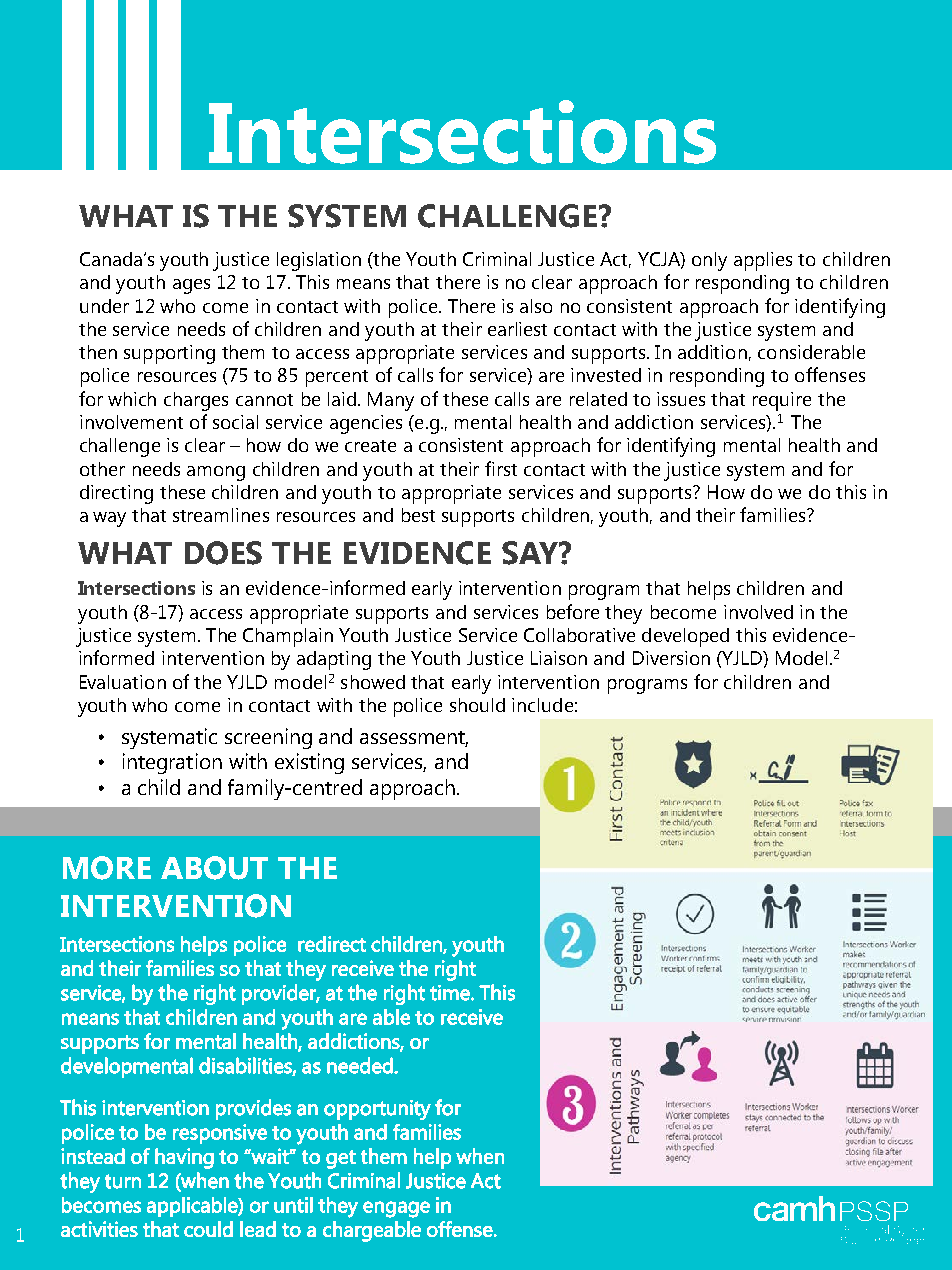  What do you see at coordinates (542, 705) in the screenshot?
I see `include` at bounding box center [542, 705].
